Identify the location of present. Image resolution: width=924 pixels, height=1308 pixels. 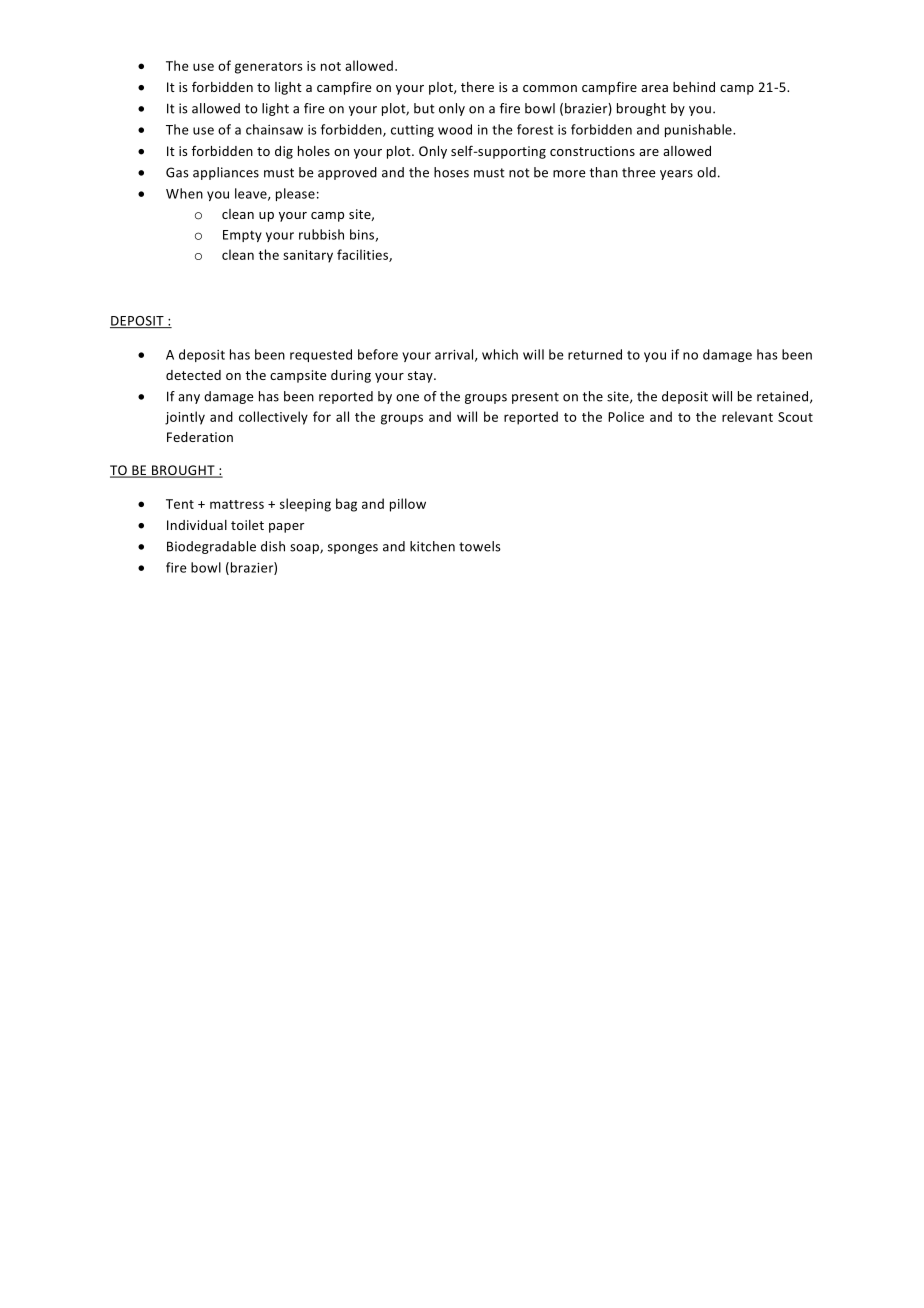
(535, 398).
